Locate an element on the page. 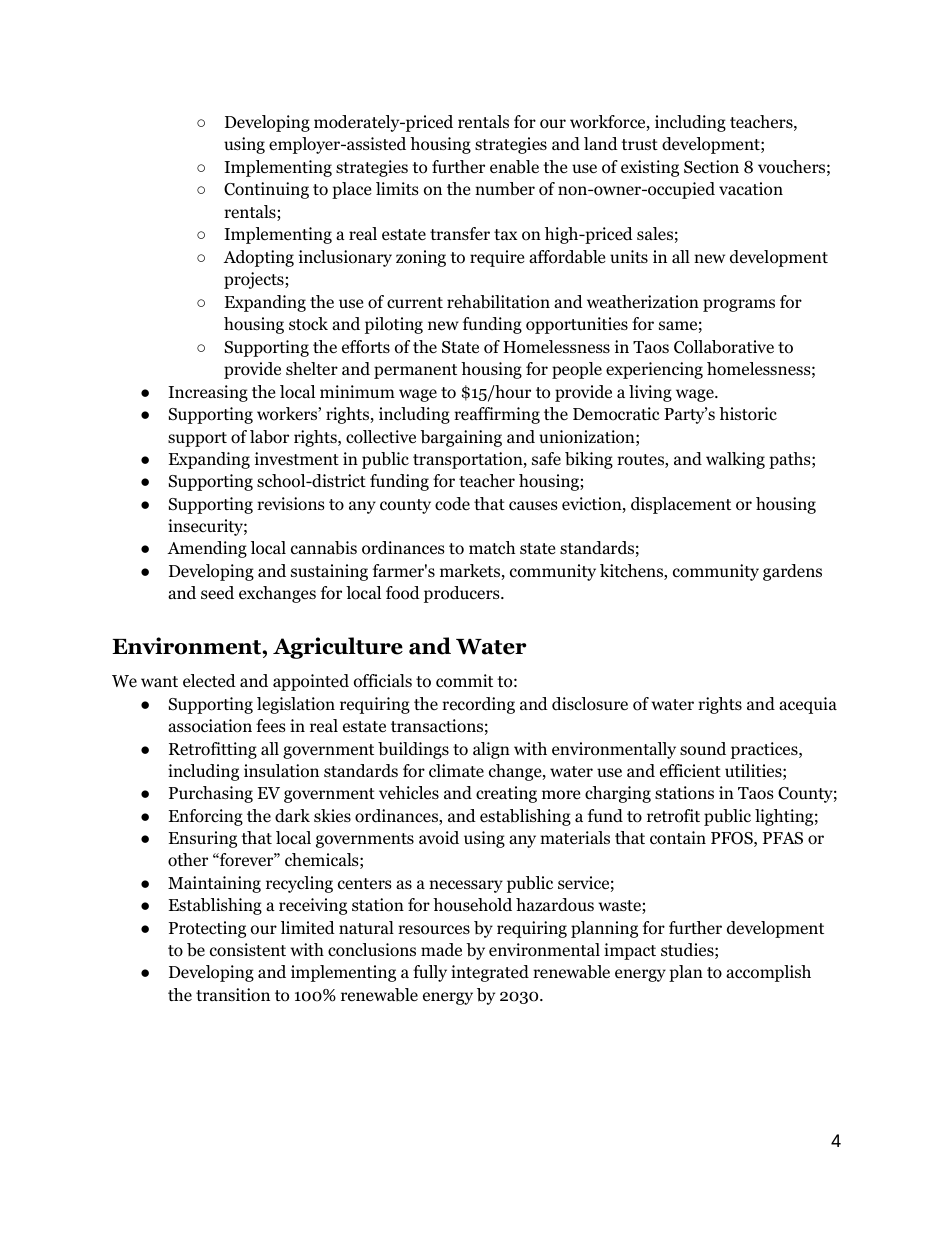  gardens is located at coordinates (792, 572).
